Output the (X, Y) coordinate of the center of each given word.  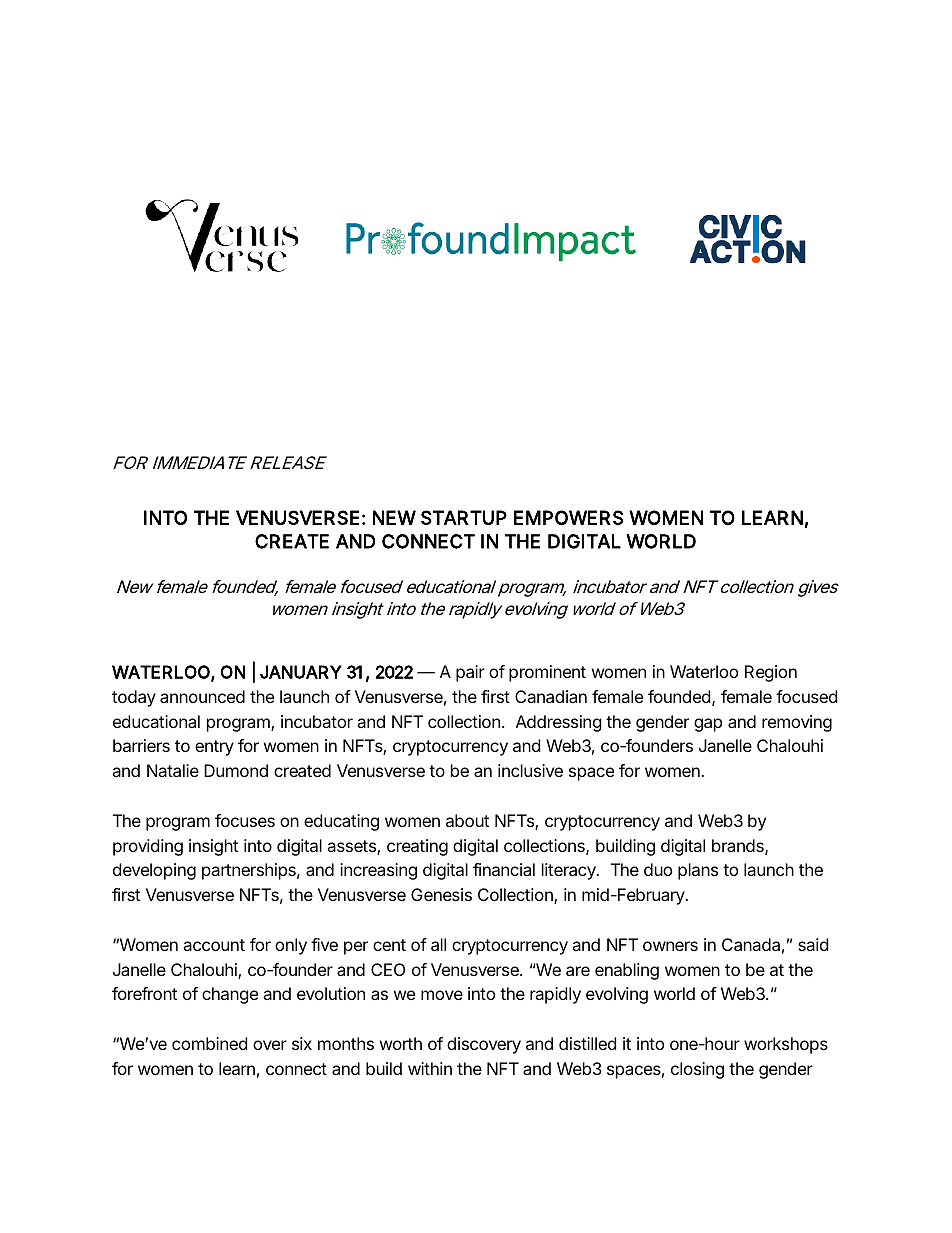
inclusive (530, 770)
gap (708, 725)
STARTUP (464, 517)
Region (771, 673)
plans (698, 871)
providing (148, 847)
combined (209, 1043)
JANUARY (301, 672)
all (438, 944)
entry (214, 748)
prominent (547, 673)
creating (417, 847)
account (214, 945)
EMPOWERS (568, 517)
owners (670, 946)
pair (470, 673)
